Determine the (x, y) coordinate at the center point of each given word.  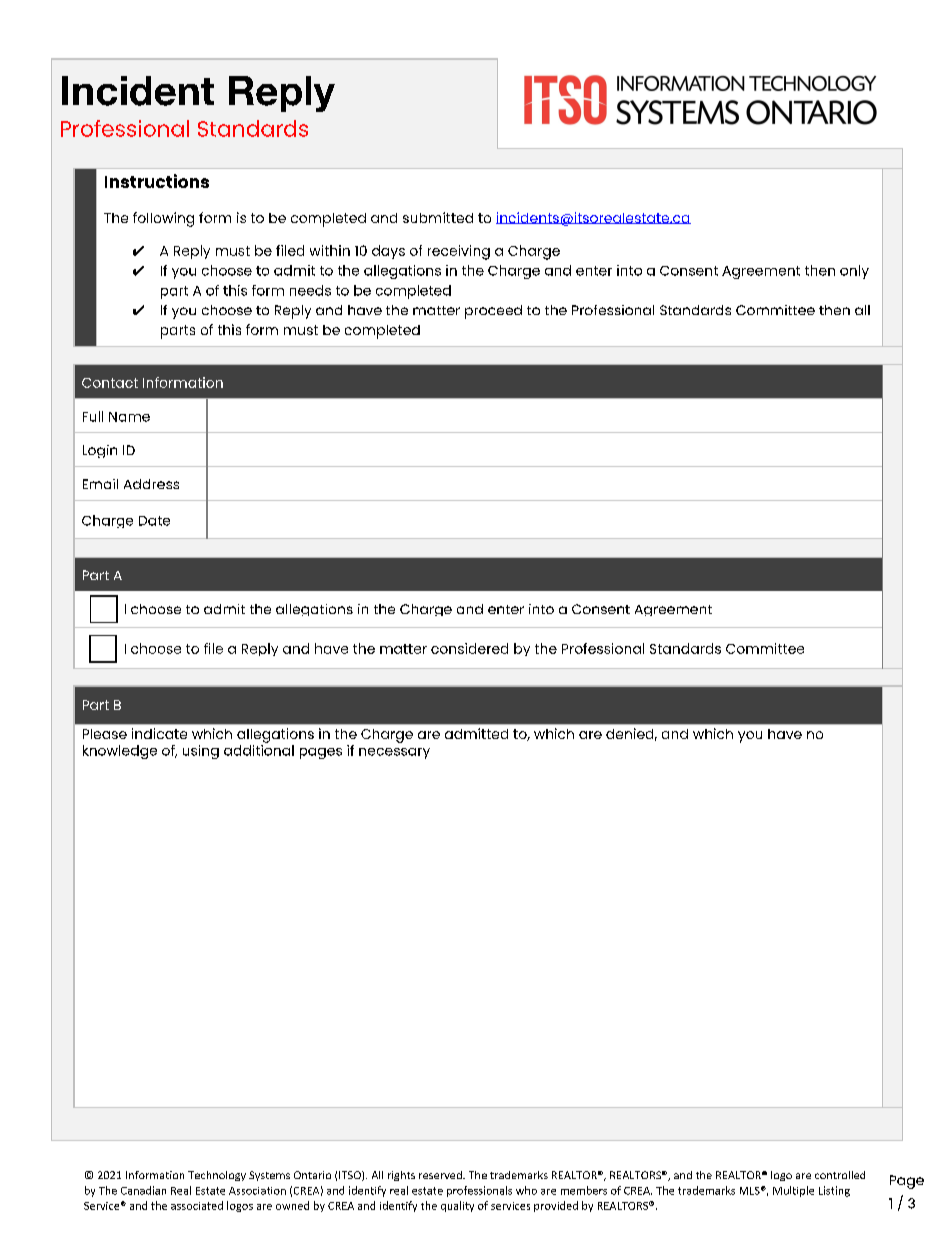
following (163, 219)
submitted (438, 217)
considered (469, 648)
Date (154, 521)
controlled (840, 1175)
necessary (394, 753)
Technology (217, 1176)
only (854, 272)
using (201, 752)
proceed (493, 312)
